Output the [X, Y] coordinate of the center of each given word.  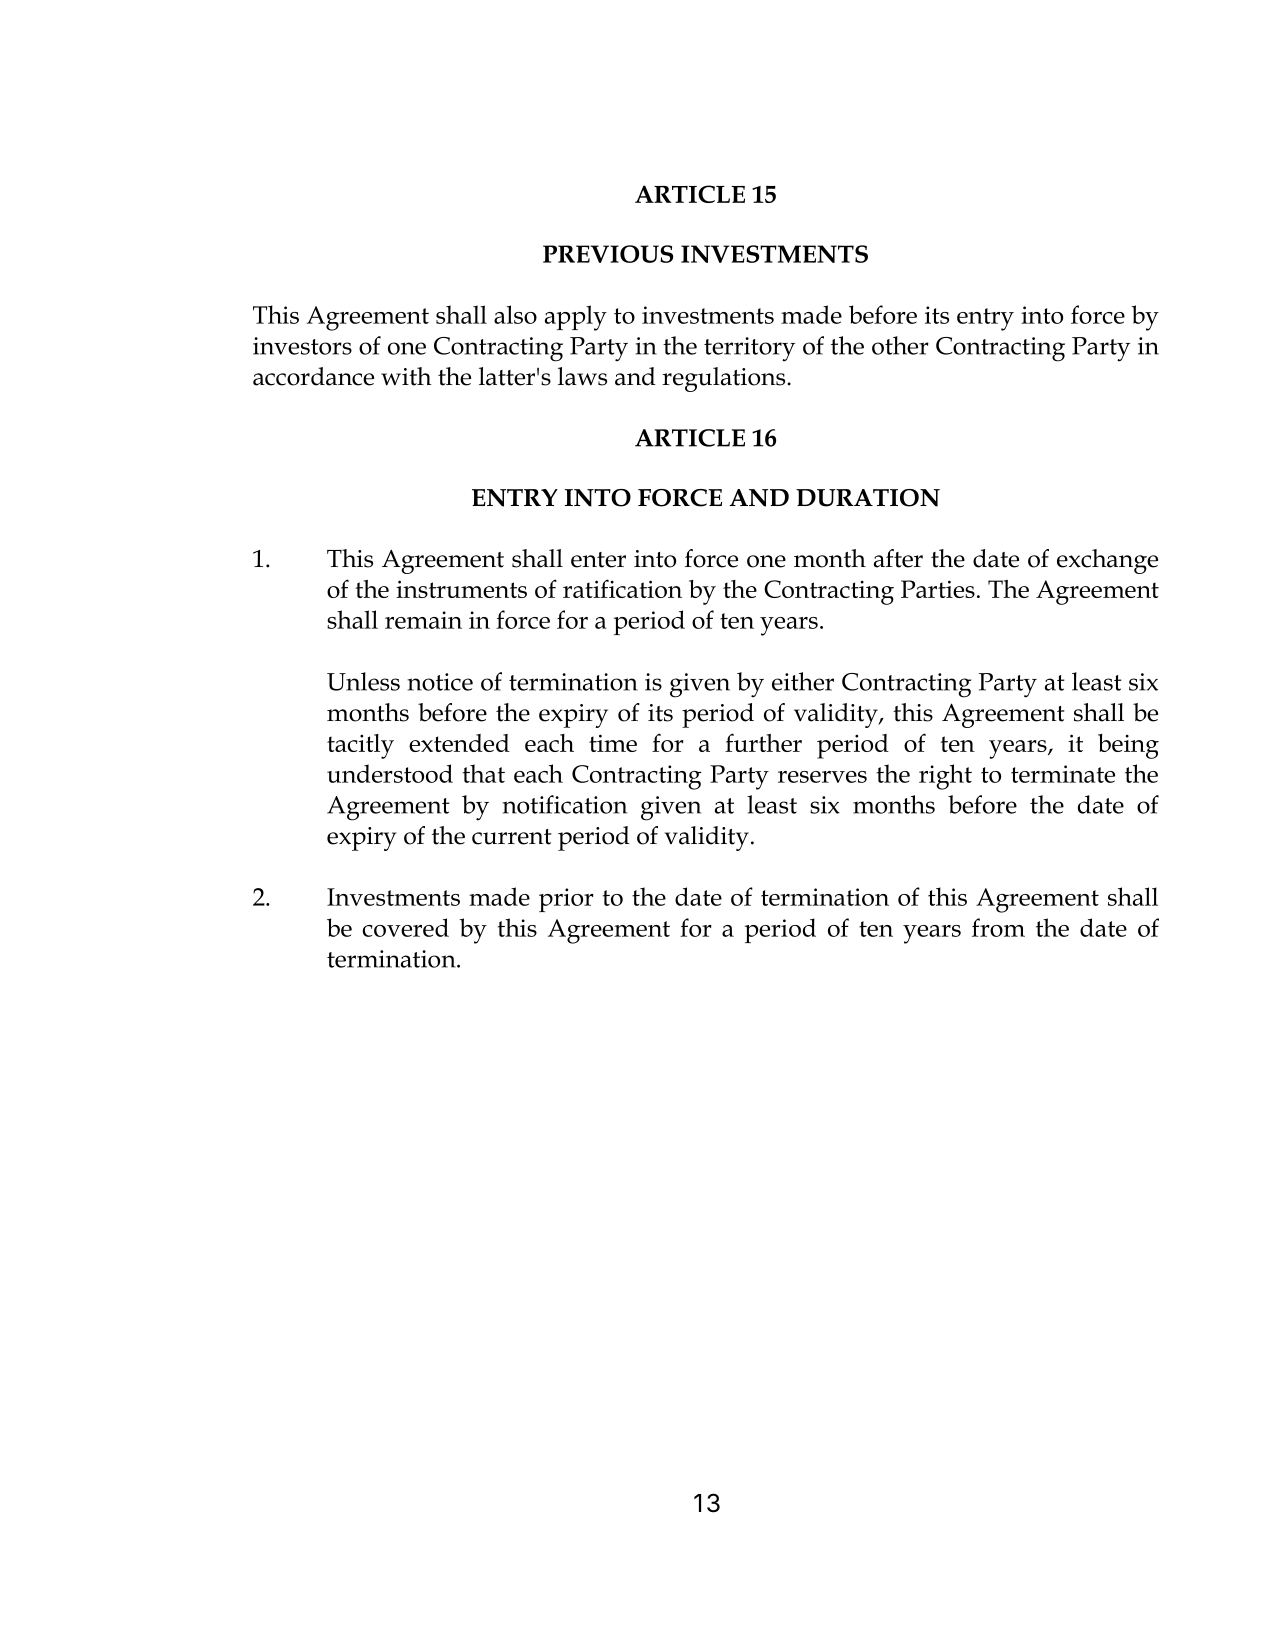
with [406, 376]
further [763, 742]
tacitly [360, 746]
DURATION [868, 498]
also [515, 314]
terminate [1063, 774]
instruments [461, 589]
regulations [725, 379]
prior [566, 900]
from [998, 927]
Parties [938, 589]
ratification [622, 588]
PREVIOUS [608, 254]
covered [406, 927]
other [900, 345]
